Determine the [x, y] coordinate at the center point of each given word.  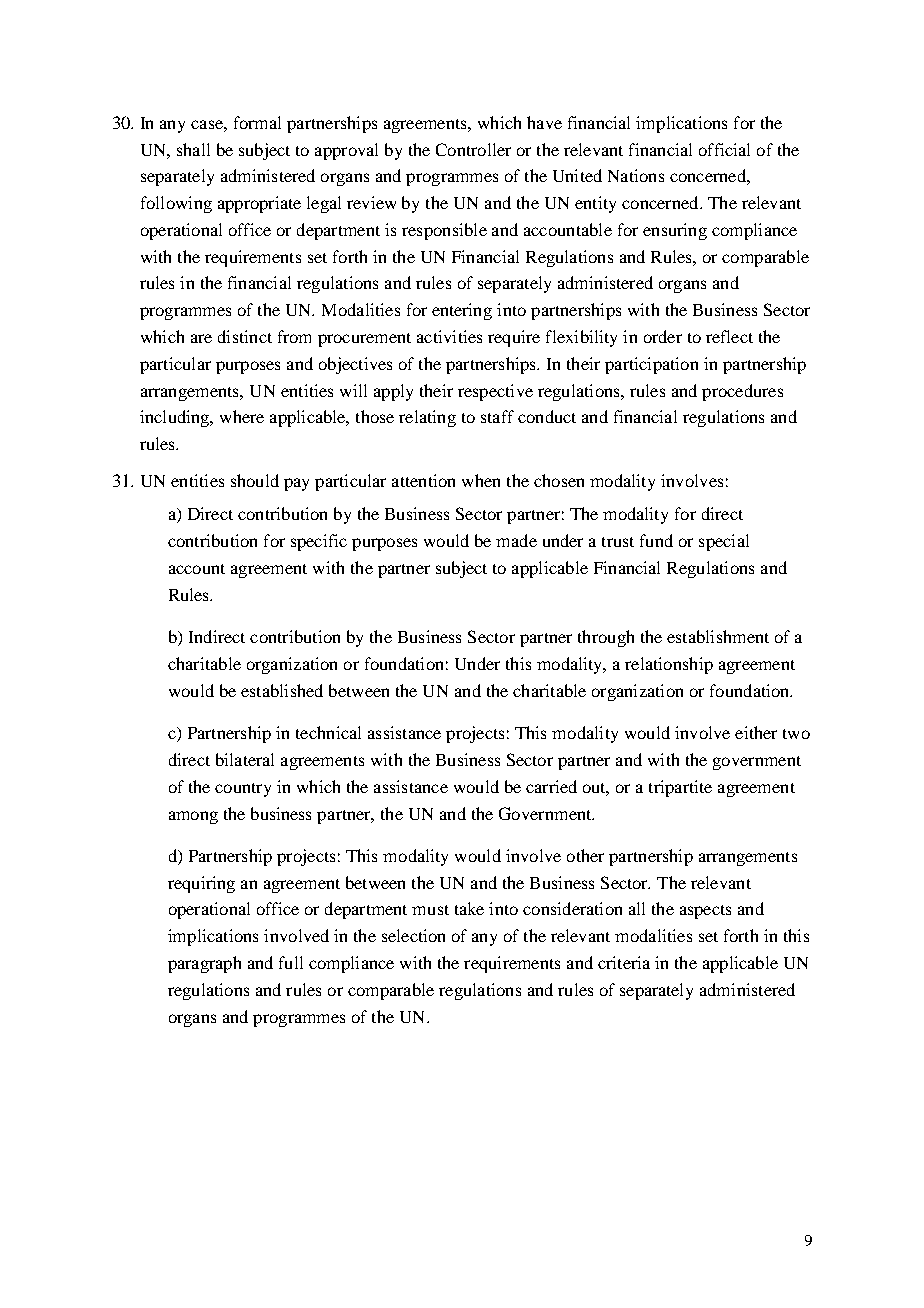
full [291, 962]
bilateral [245, 759]
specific [319, 542]
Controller [473, 149]
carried [551, 786]
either [756, 732]
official [724, 149]
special [724, 542]
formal [257, 122]
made [516, 540]
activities [449, 336]
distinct [245, 336]
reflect [729, 336]
